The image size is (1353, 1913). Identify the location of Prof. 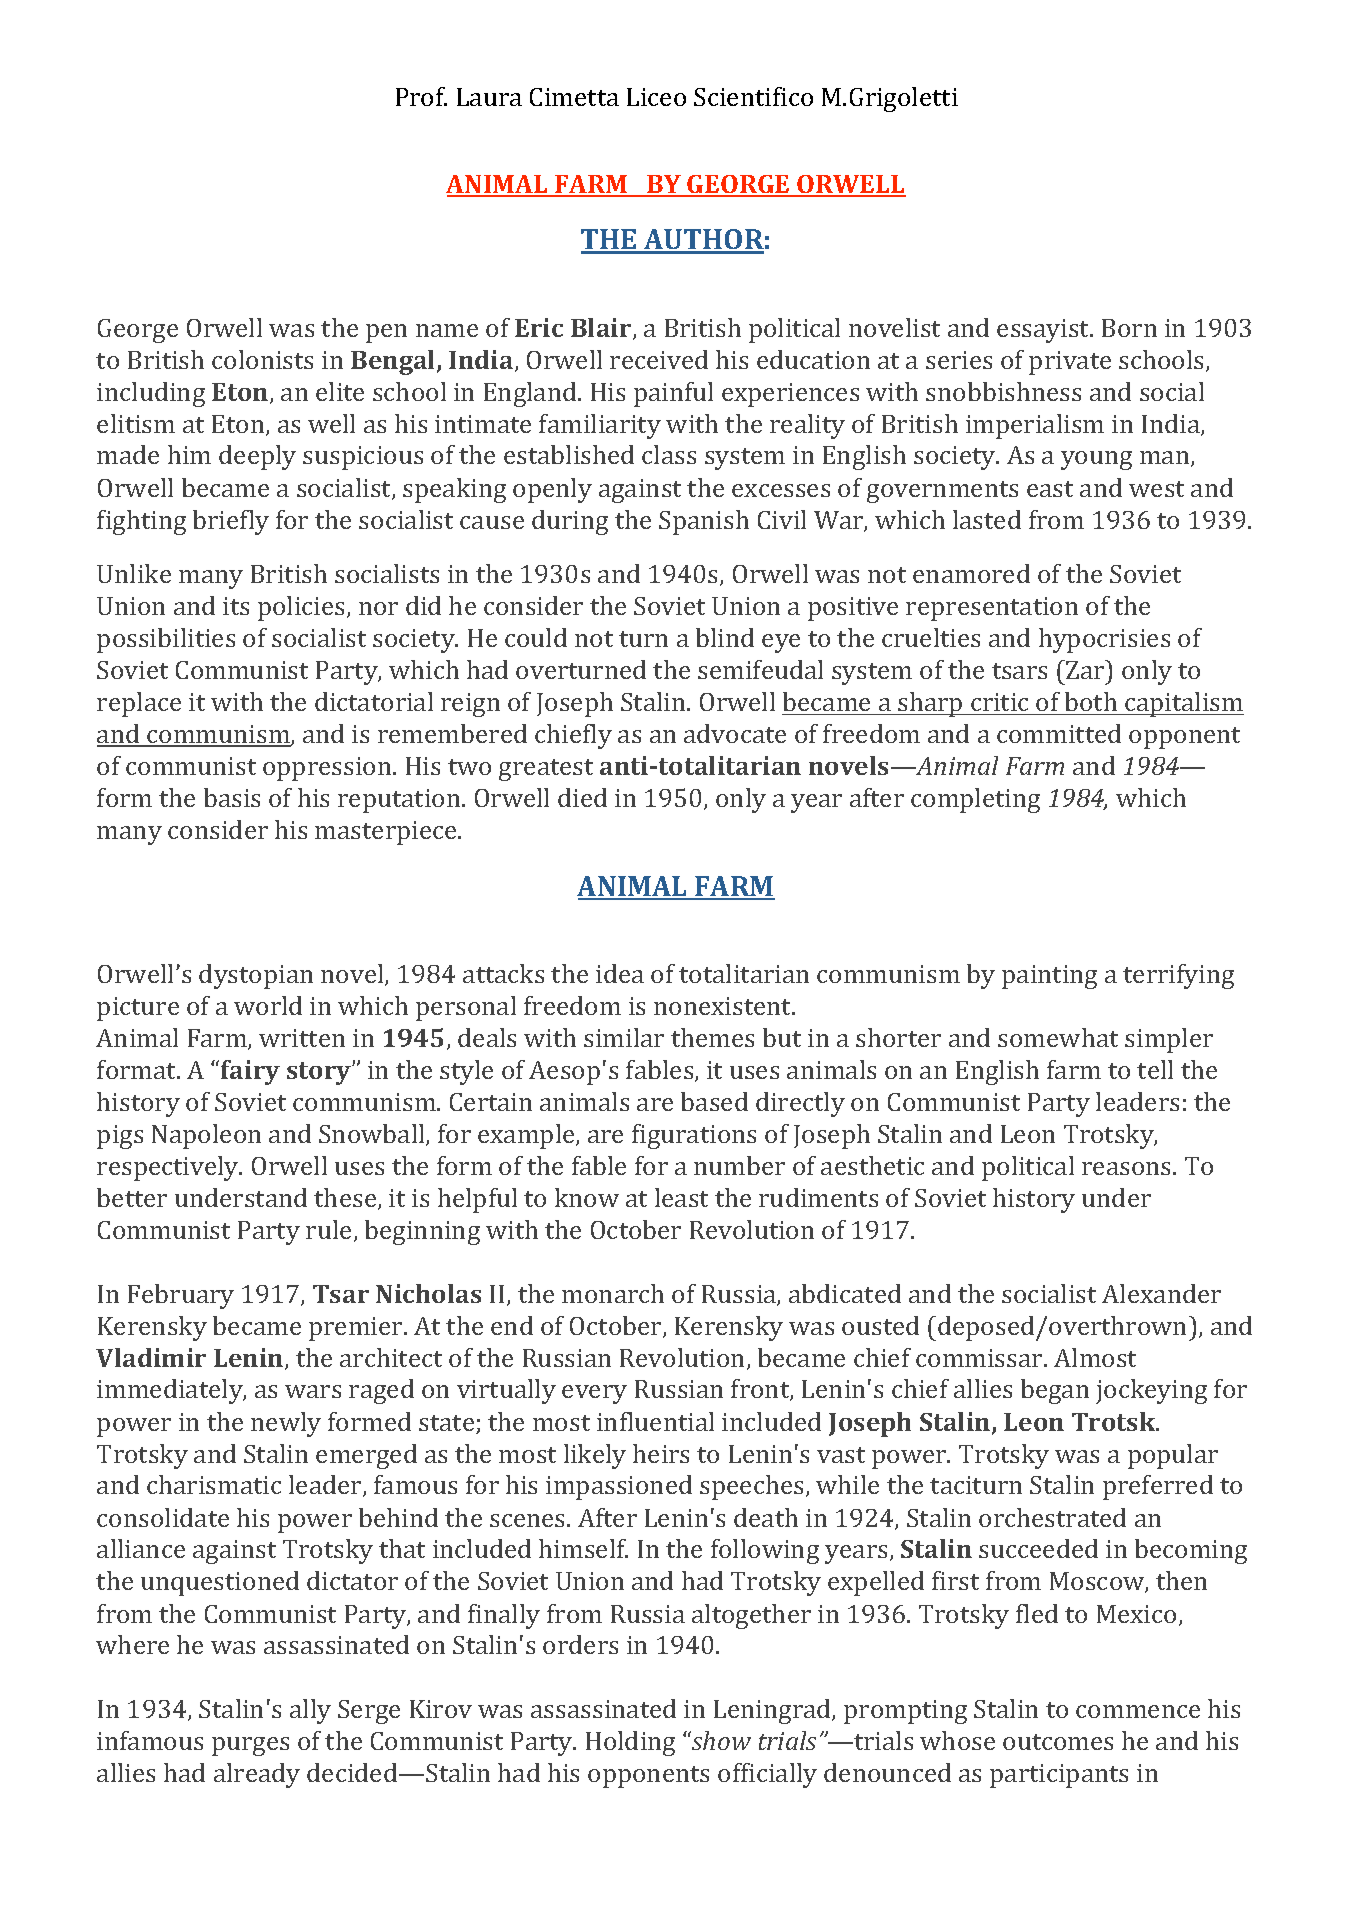
(421, 96).
